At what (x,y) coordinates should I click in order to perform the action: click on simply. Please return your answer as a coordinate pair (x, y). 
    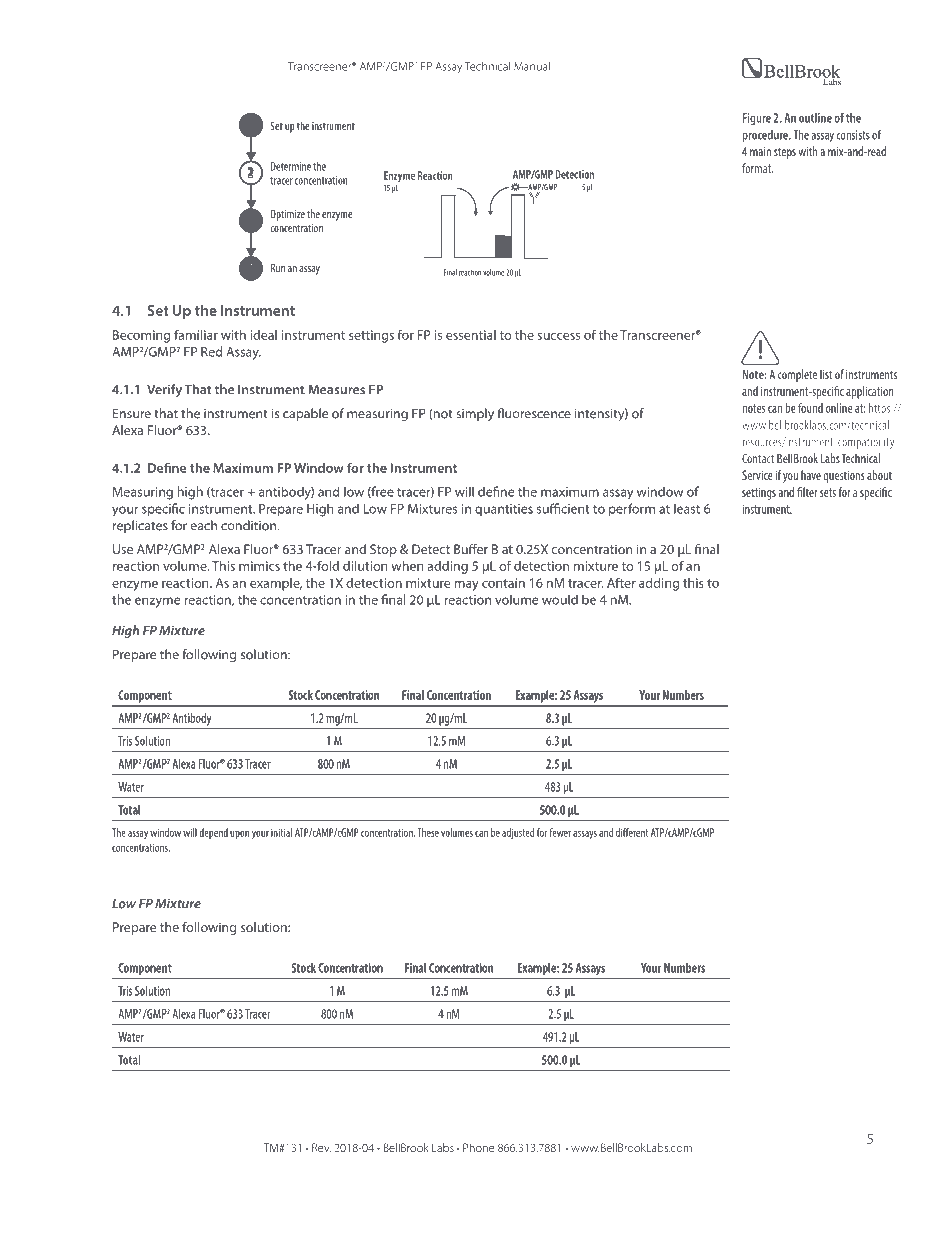
    Looking at the image, I should click on (475, 414).
